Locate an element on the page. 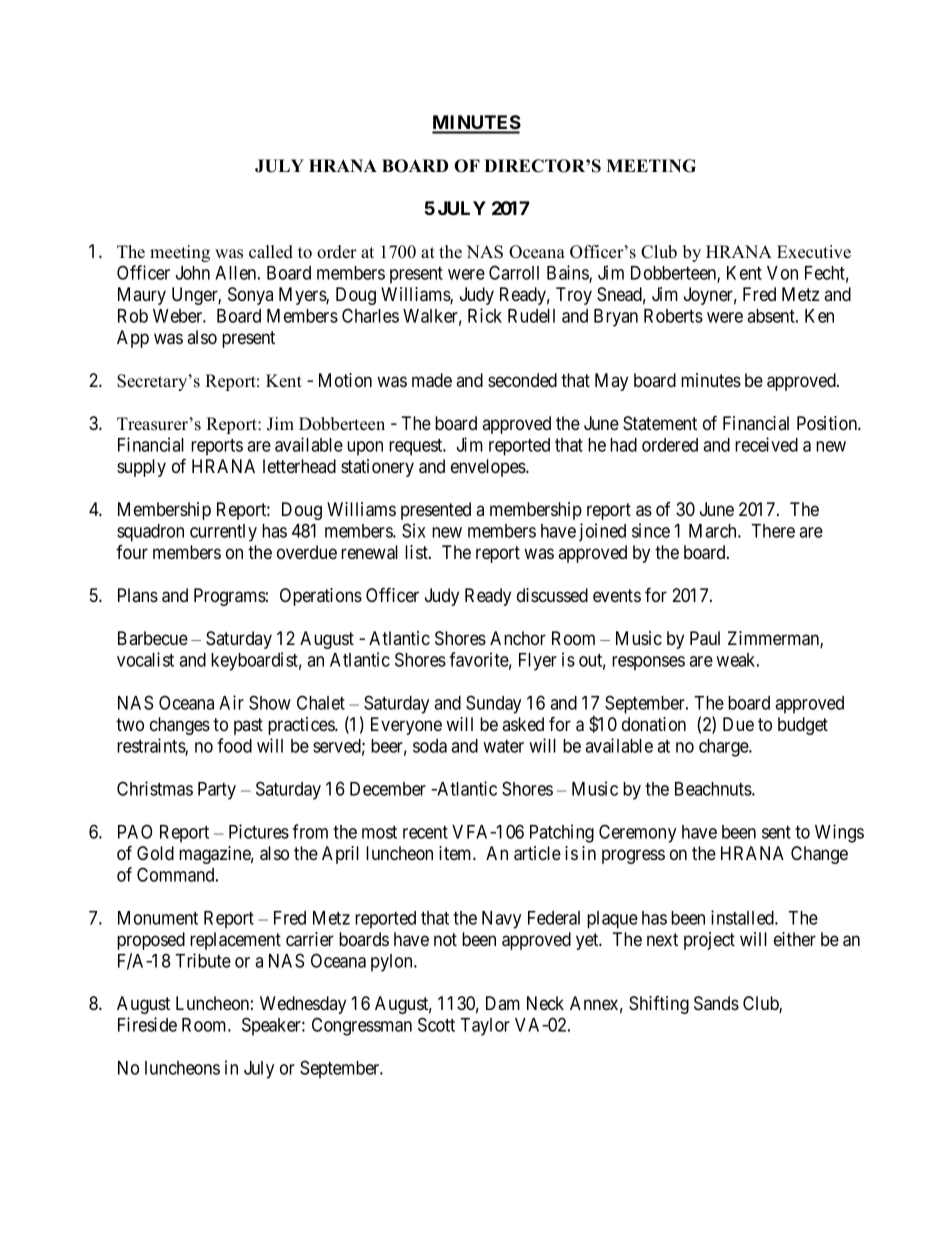 The height and width of the document is (1233, 952). Flyer is located at coordinates (538, 662).
